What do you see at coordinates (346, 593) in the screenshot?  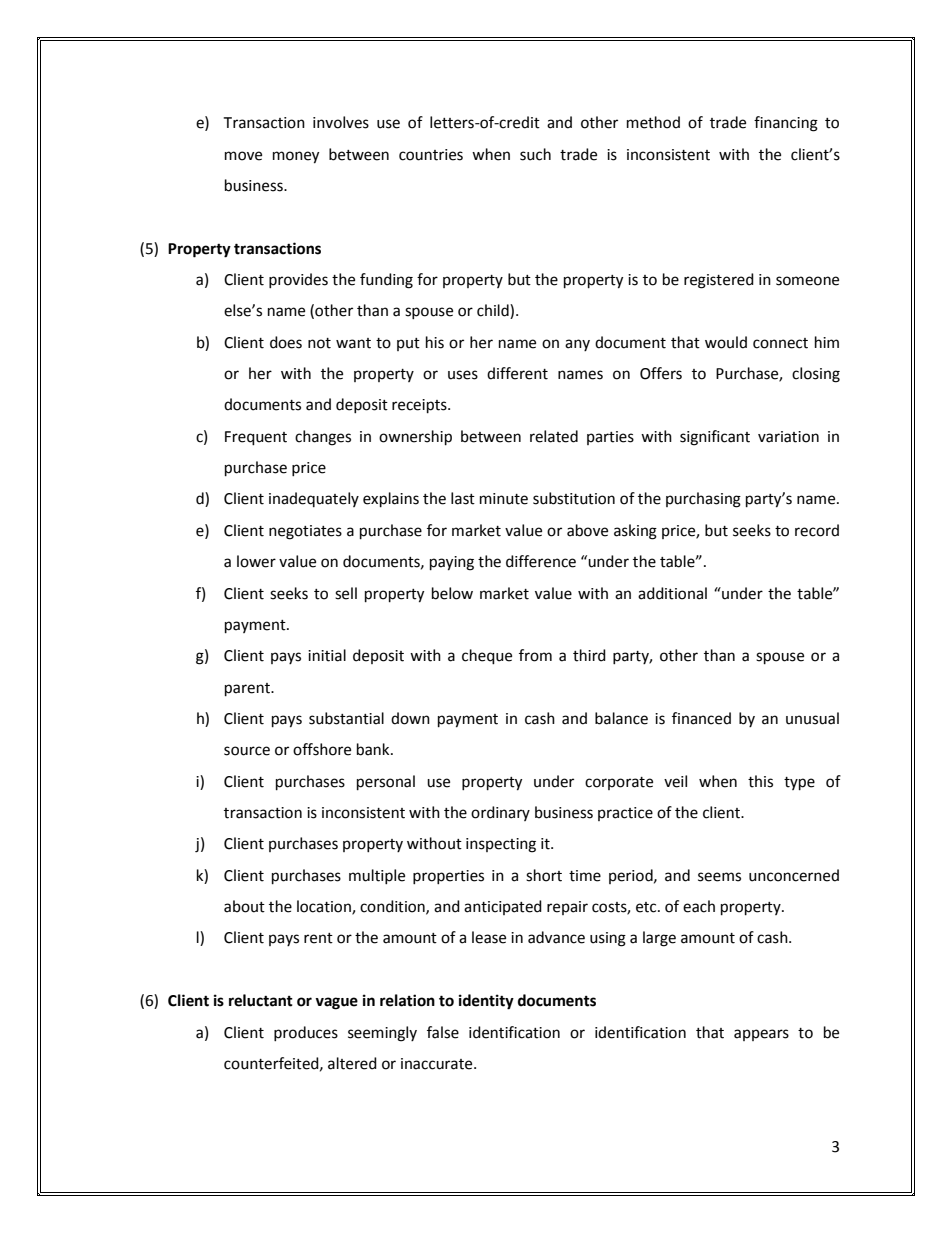 I see `sell` at bounding box center [346, 593].
